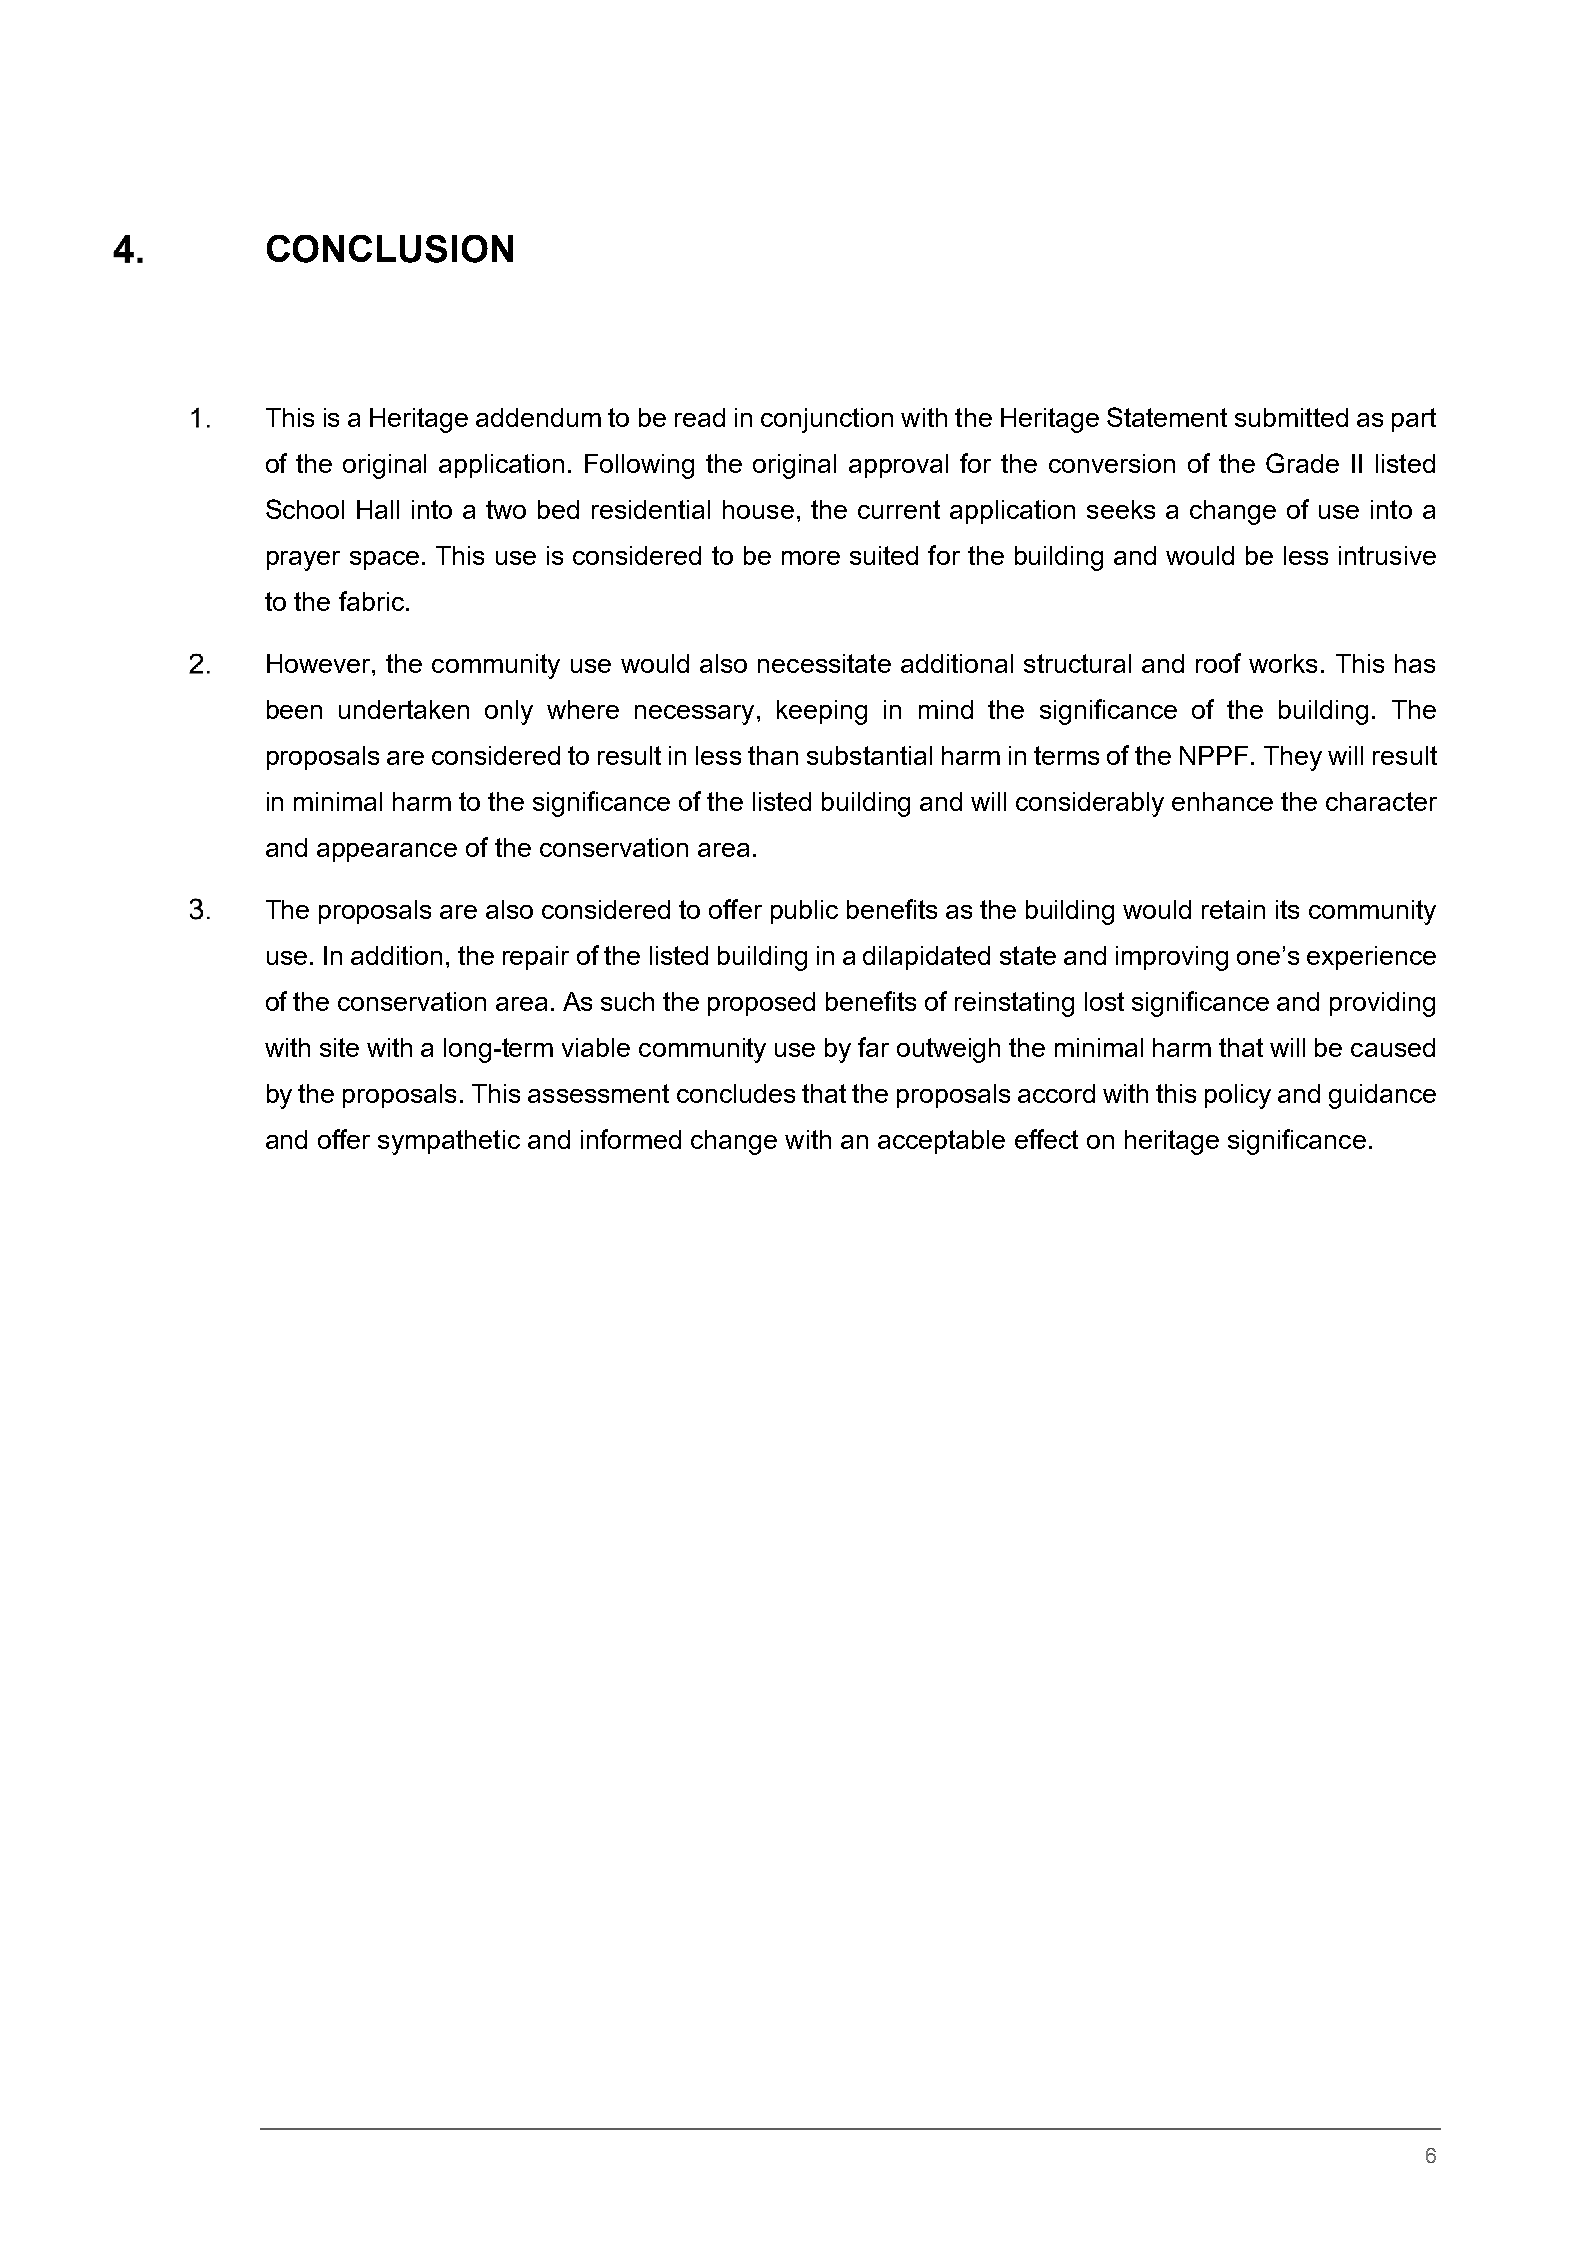  What do you see at coordinates (1238, 1096) in the document?
I see `policy` at bounding box center [1238, 1096].
